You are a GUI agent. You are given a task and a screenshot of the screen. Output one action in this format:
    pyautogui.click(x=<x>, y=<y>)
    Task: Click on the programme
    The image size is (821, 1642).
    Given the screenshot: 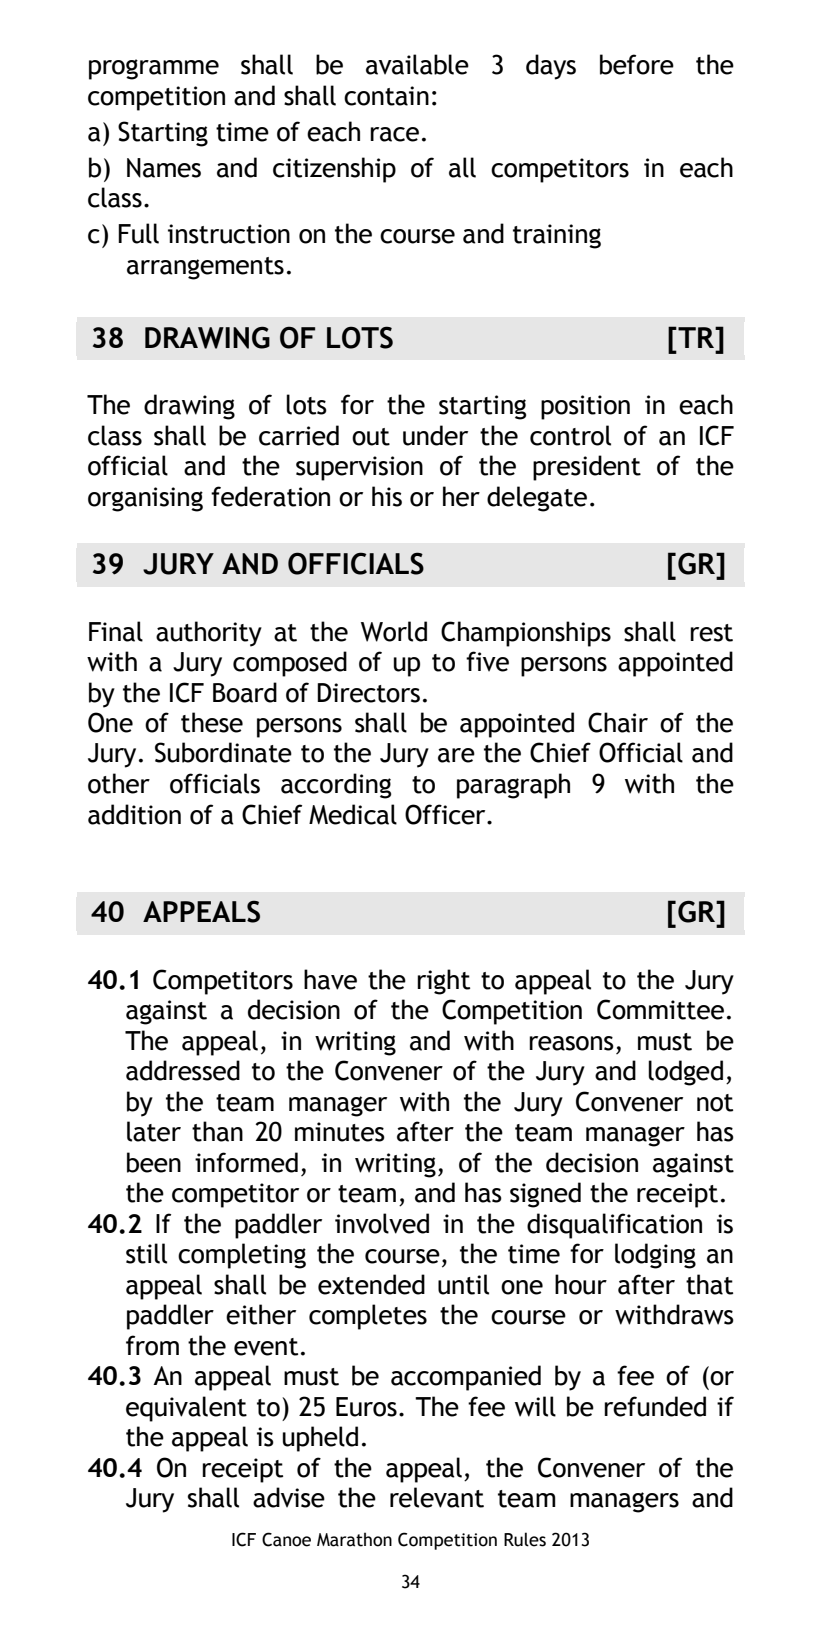 What is the action you would take?
    pyautogui.click(x=154, y=69)
